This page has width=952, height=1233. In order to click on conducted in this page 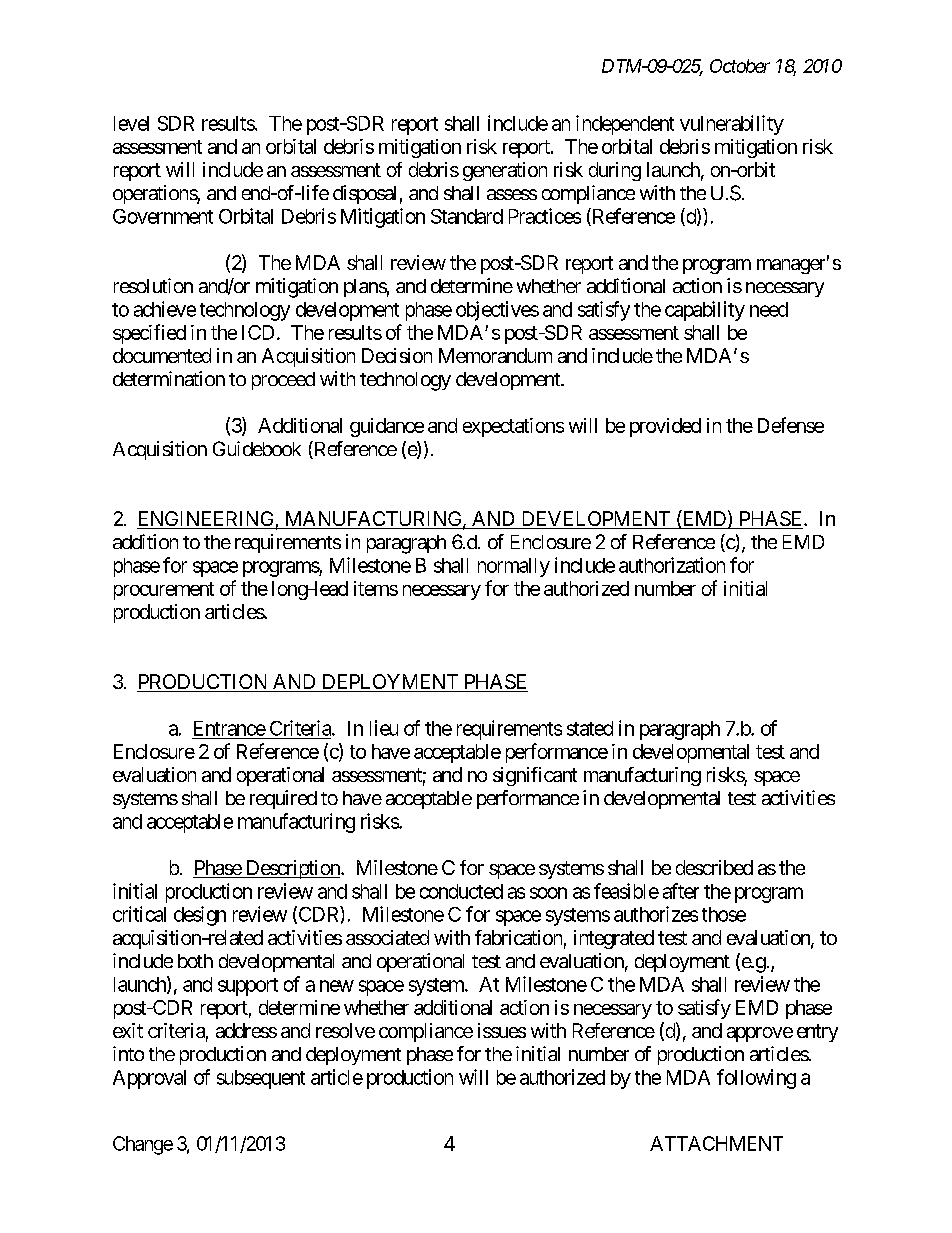, I will do `click(461, 891)`.
